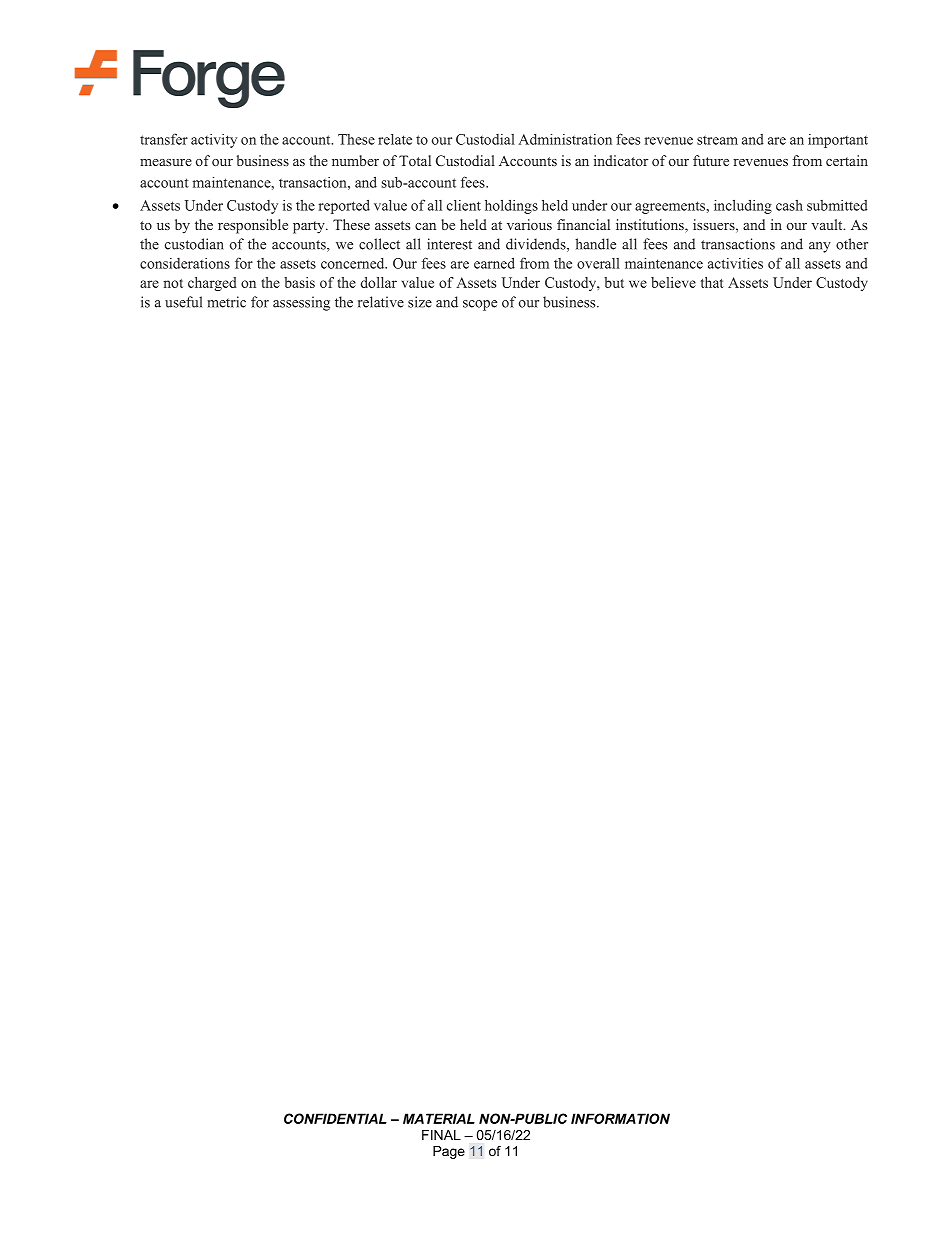  Describe the element at coordinates (441, 1135) in the document. I see `FINAL` at that location.
